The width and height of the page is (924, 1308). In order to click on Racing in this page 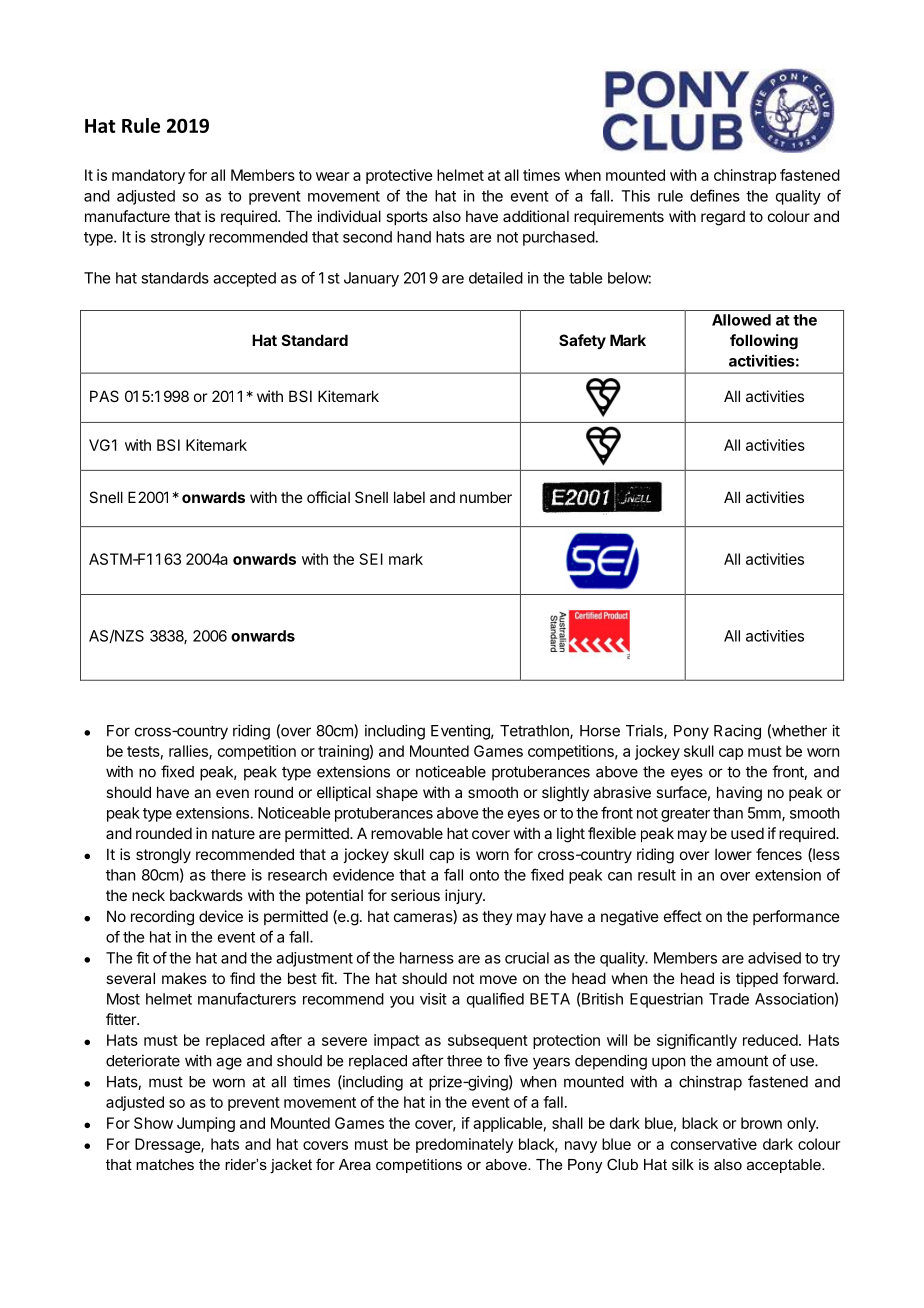, I will do `click(737, 732)`.
